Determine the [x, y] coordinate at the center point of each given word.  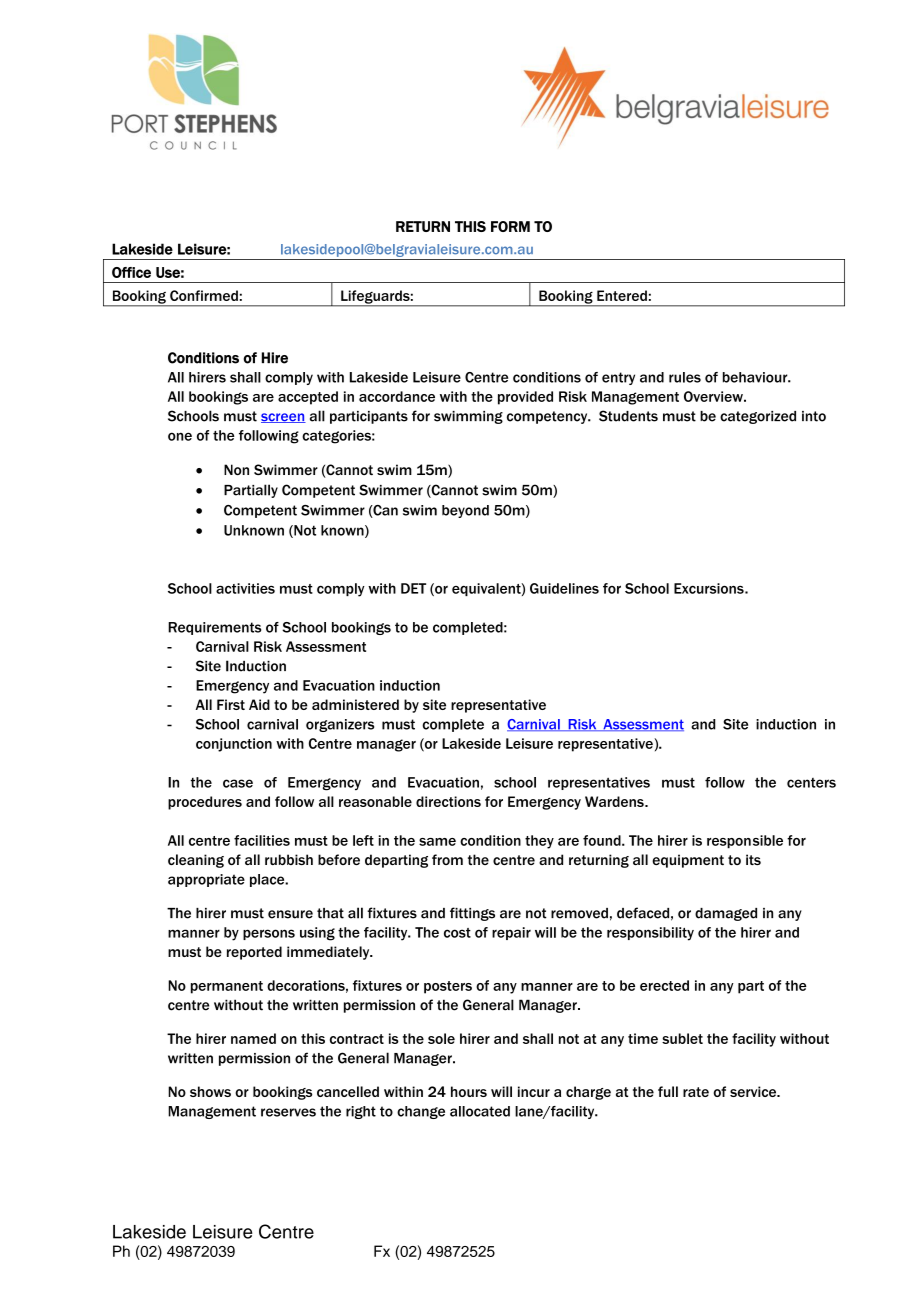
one [180, 436]
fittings [472, 914]
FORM [510, 226]
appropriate [206, 880]
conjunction [234, 745]
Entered [622, 295]
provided [525, 398]
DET [413, 588]
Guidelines [564, 588]
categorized [758, 417]
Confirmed [204, 295]
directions [448, 801]
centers [811, 783]
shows [210, 1091]
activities [245, 588]
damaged [726, 914]
